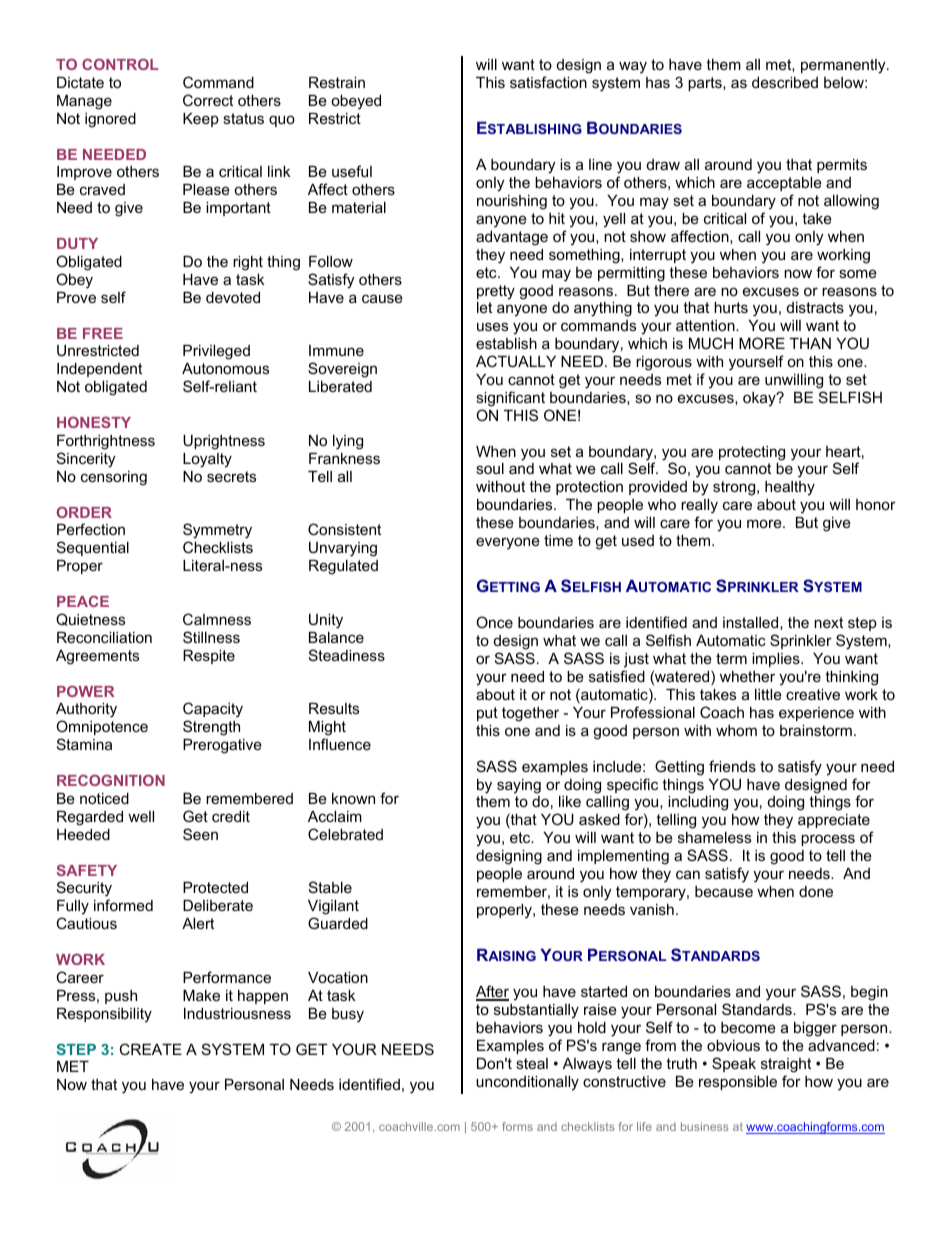 The image size is (952, 1233). What do you see at coordinates (786, 1065) in the page?
I see `straight` at bounding box center [786, 1065].
